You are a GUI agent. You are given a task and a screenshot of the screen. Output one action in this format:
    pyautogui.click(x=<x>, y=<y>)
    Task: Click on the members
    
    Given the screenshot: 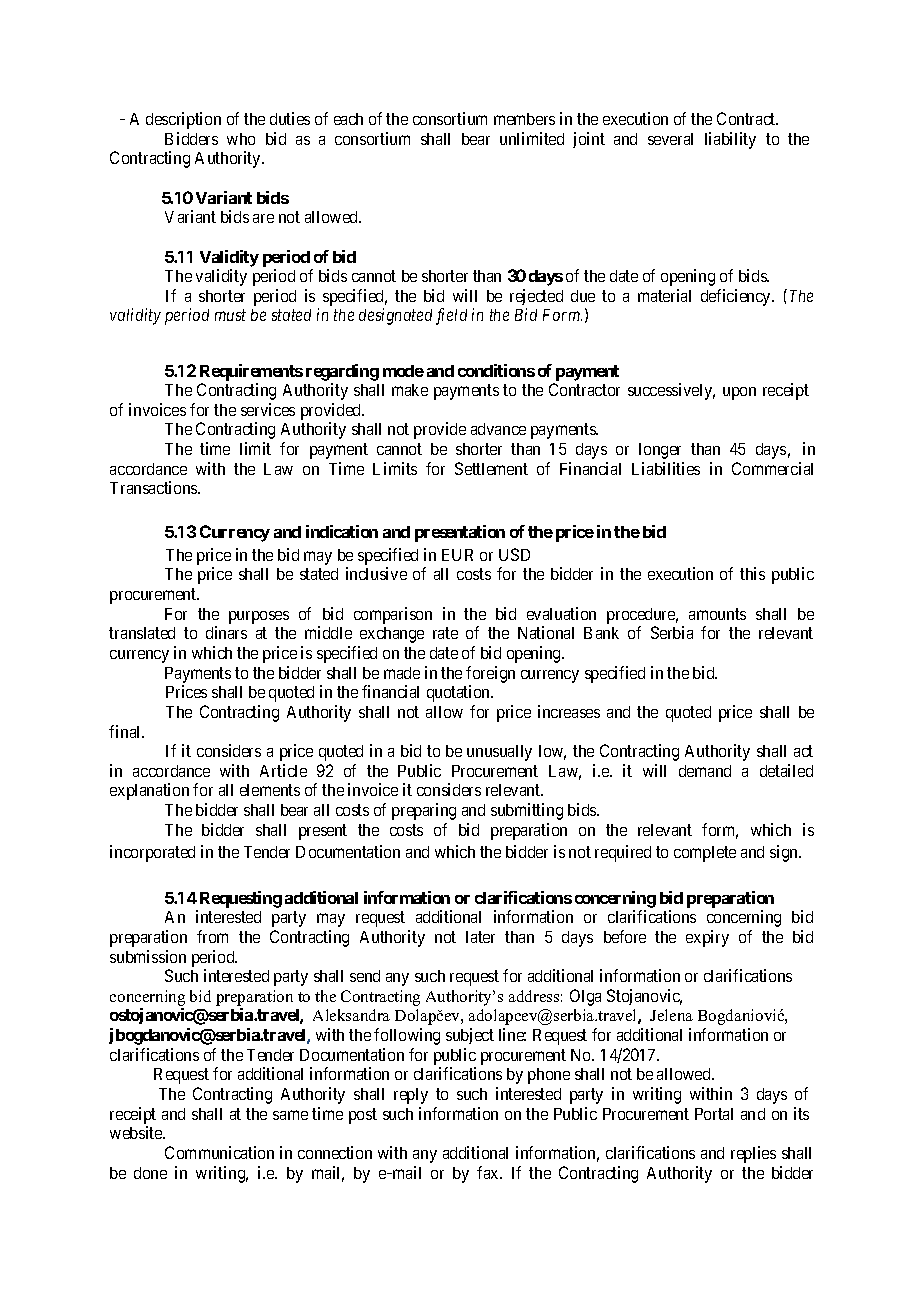 What is the action you would take?
    pyautogui.click(x=524, y=119)
